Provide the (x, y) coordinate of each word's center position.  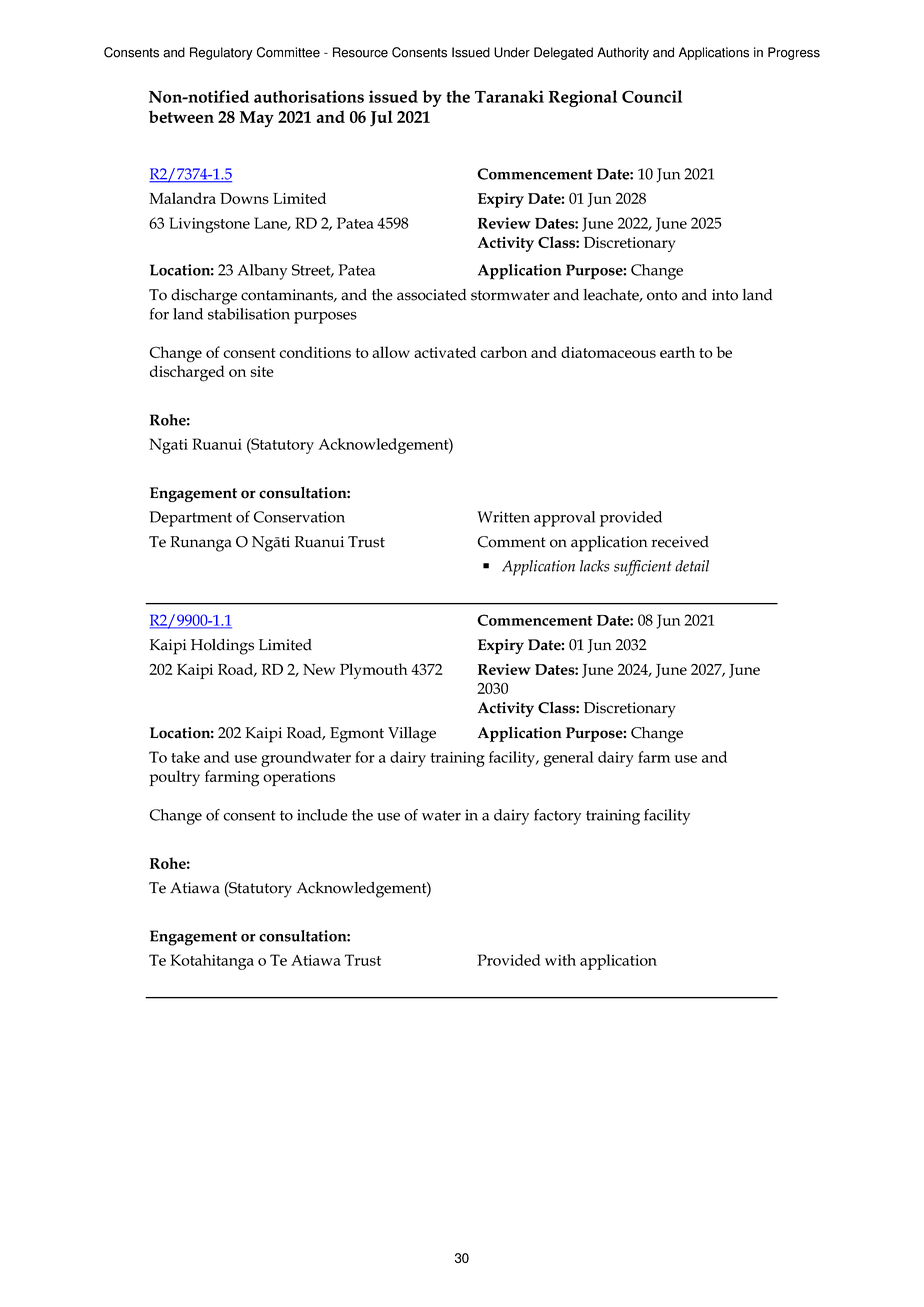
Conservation (299, 517)
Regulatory (221, 53)
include (322, 815)
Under (512, 52)
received (680, 542)
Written (503, 517)
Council (652, 96)
